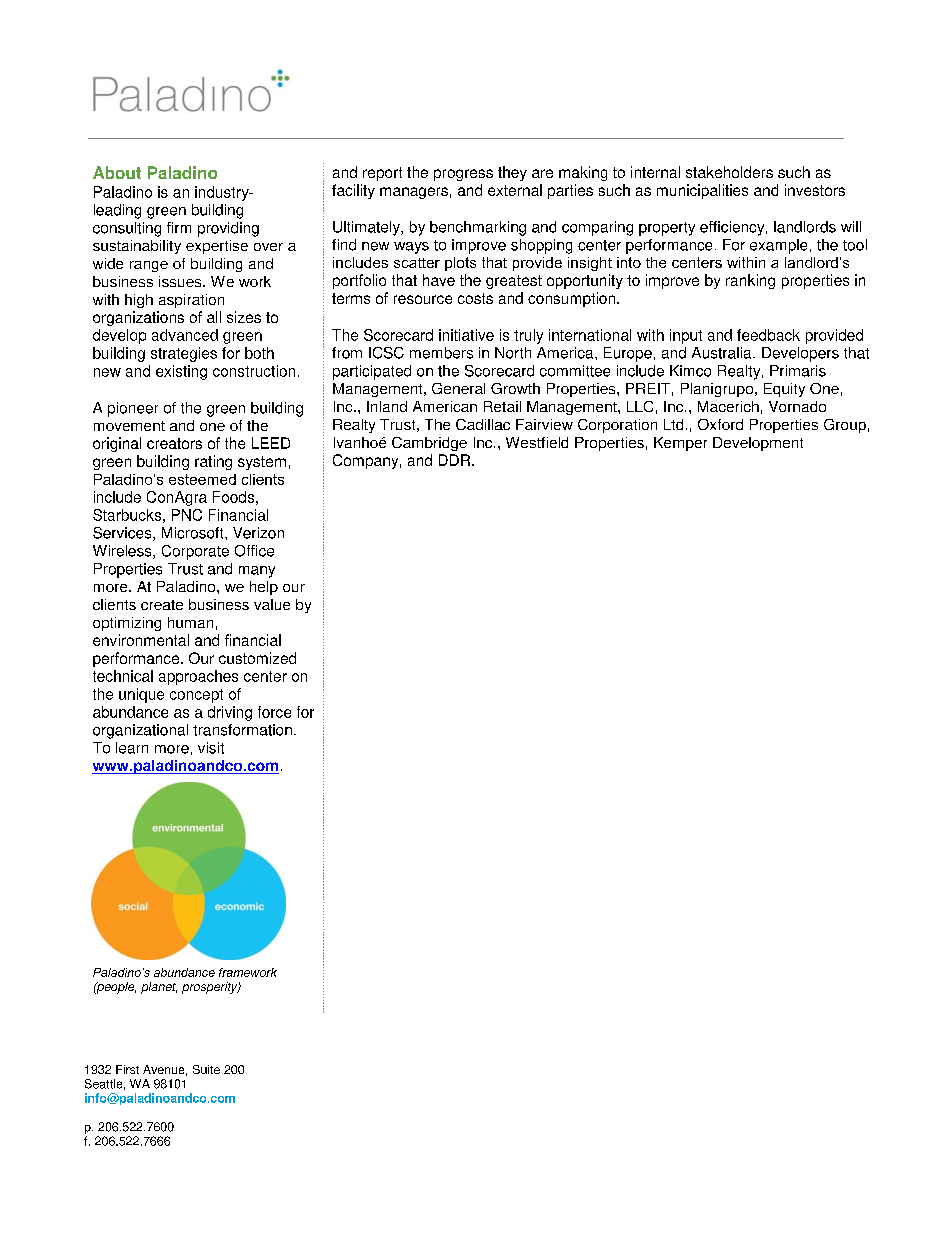 This page has height=1233, width=952. Describe the element at coordinates (190, 622) in the page. I see `human` at that location.
